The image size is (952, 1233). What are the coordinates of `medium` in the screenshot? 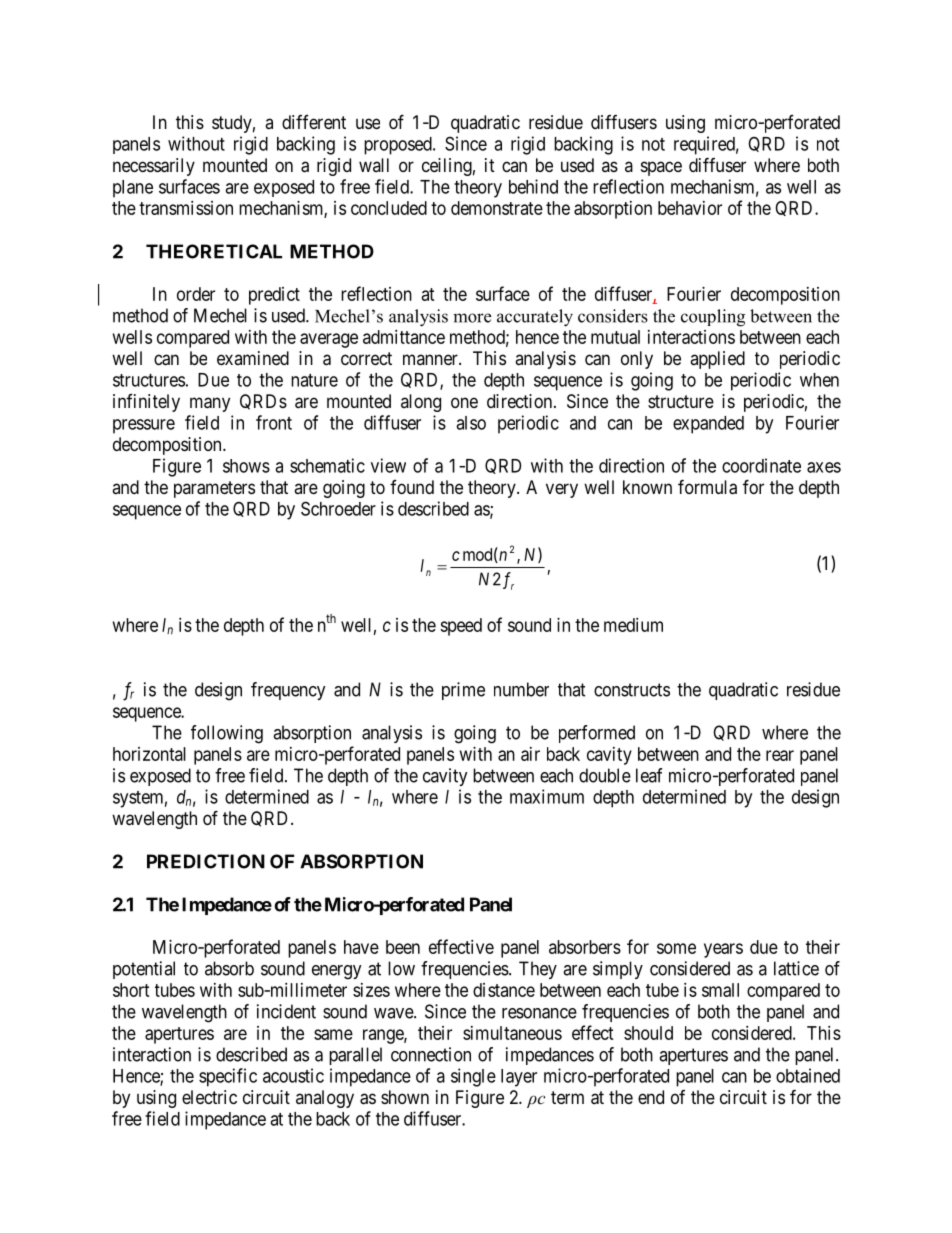 It's located at (633, 625).
